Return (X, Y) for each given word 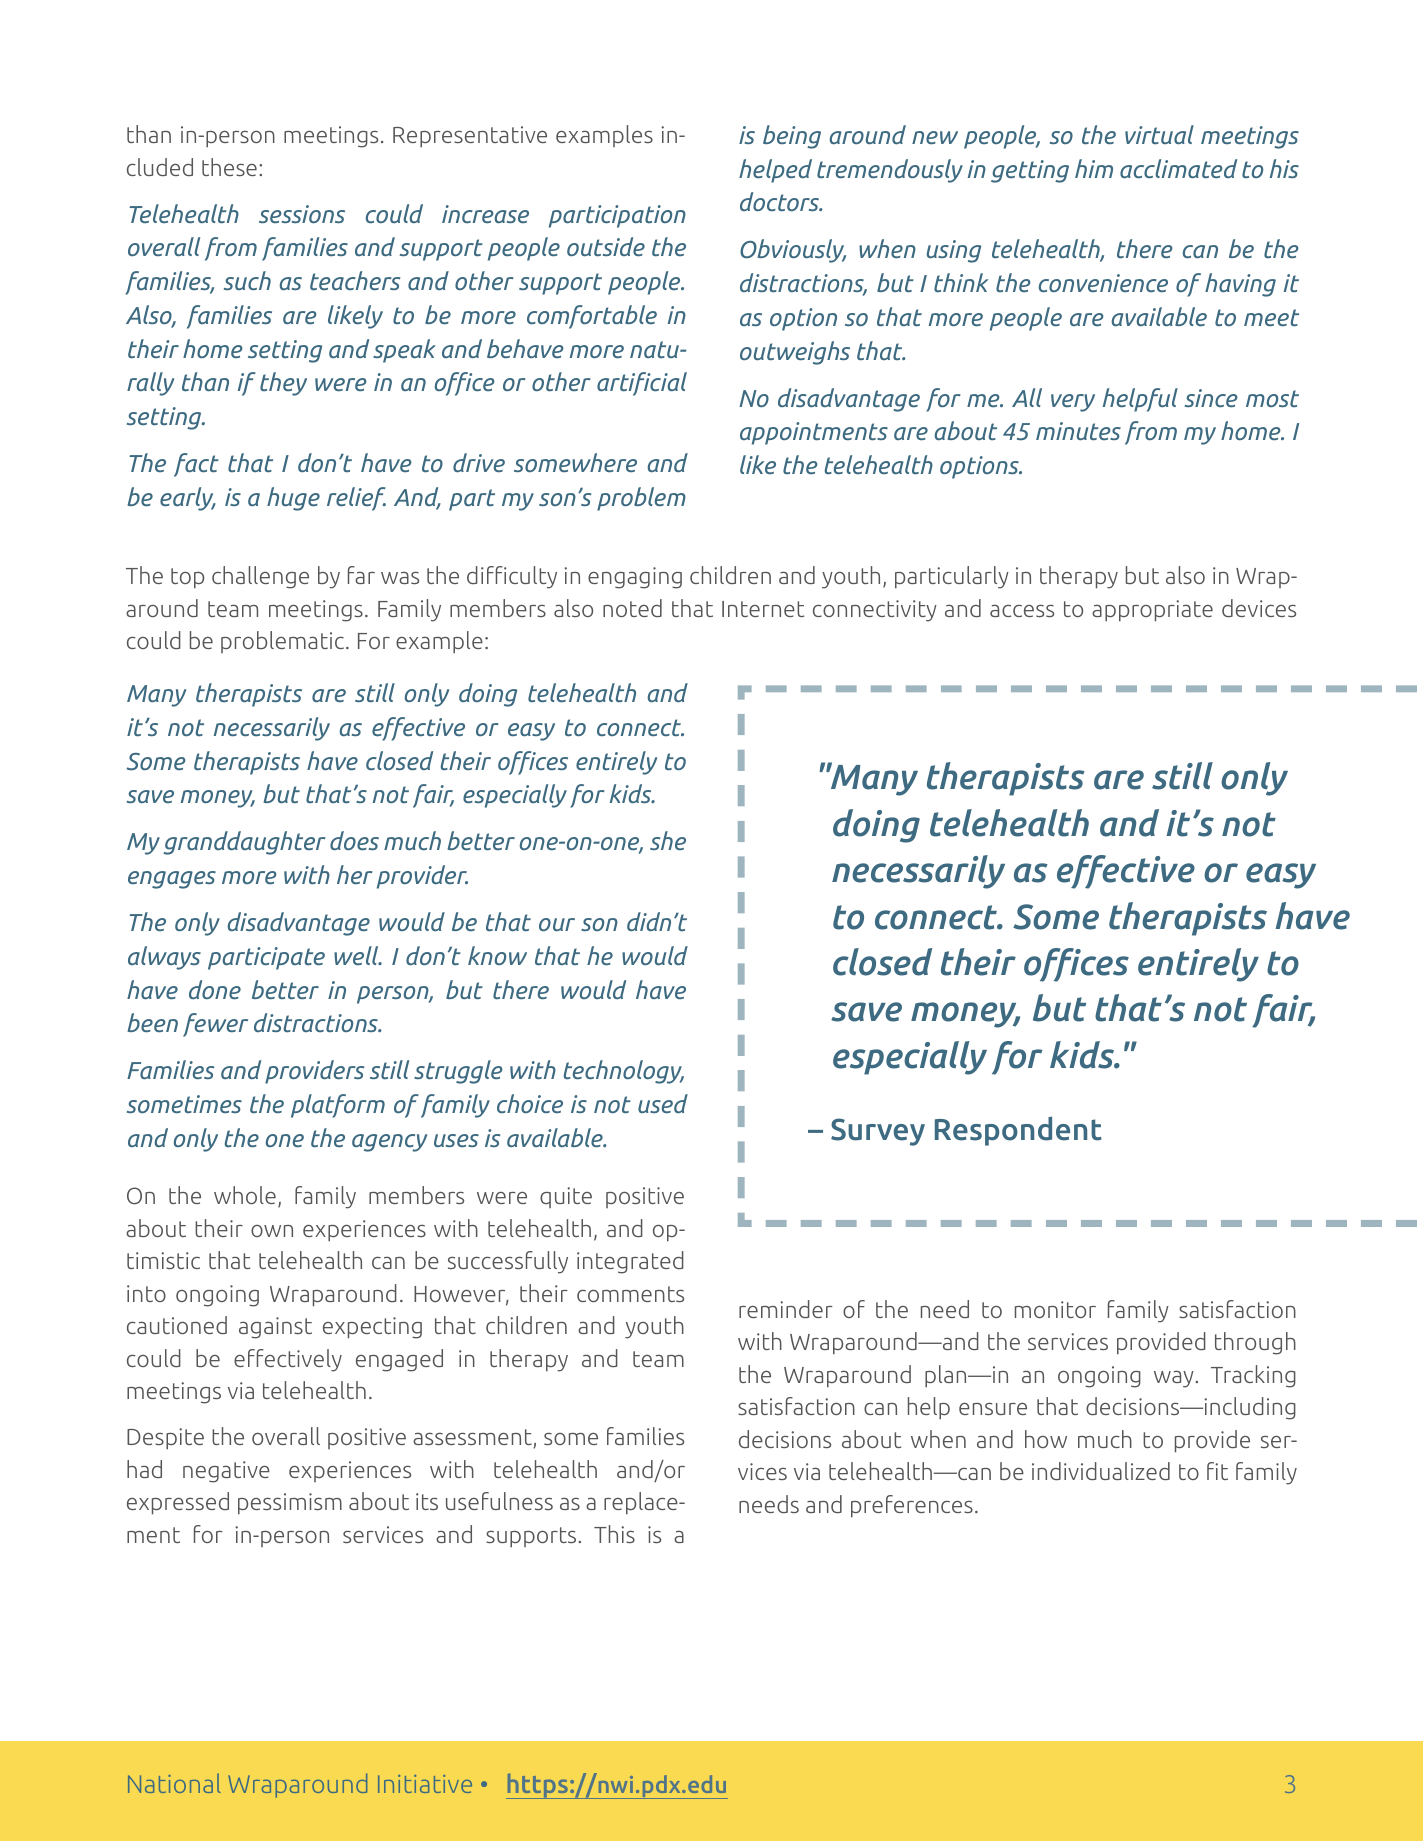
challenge (260, 577)
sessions (302, 214)
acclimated (1178, 168)
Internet (763, 609)
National (174, 1783)
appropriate (1152, 611)
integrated (630, 1262)
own (272, 1231)
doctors (781, 201)
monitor (1055, 1309)
